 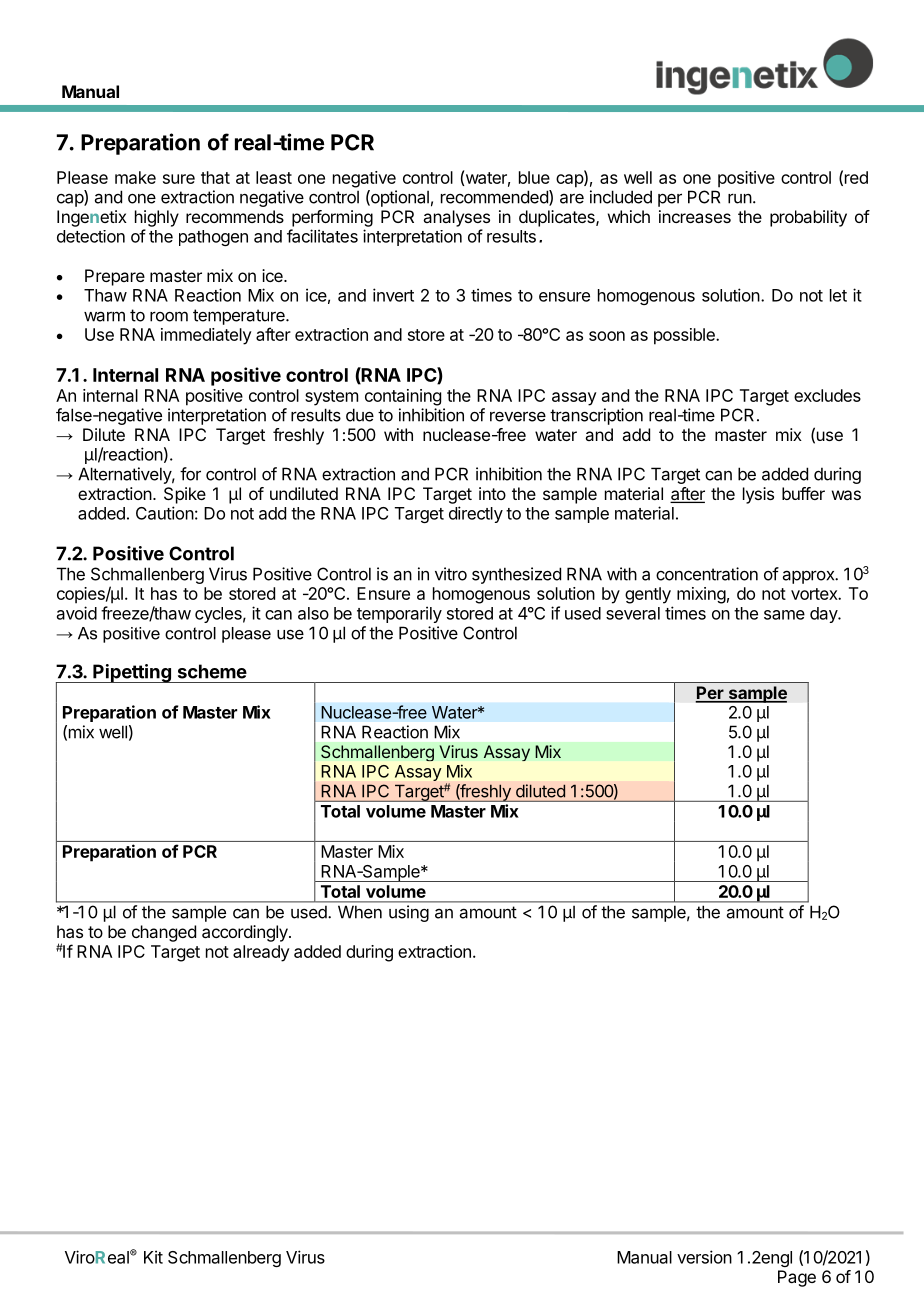 I want to click on analyses, so click(x=456, y=218).
